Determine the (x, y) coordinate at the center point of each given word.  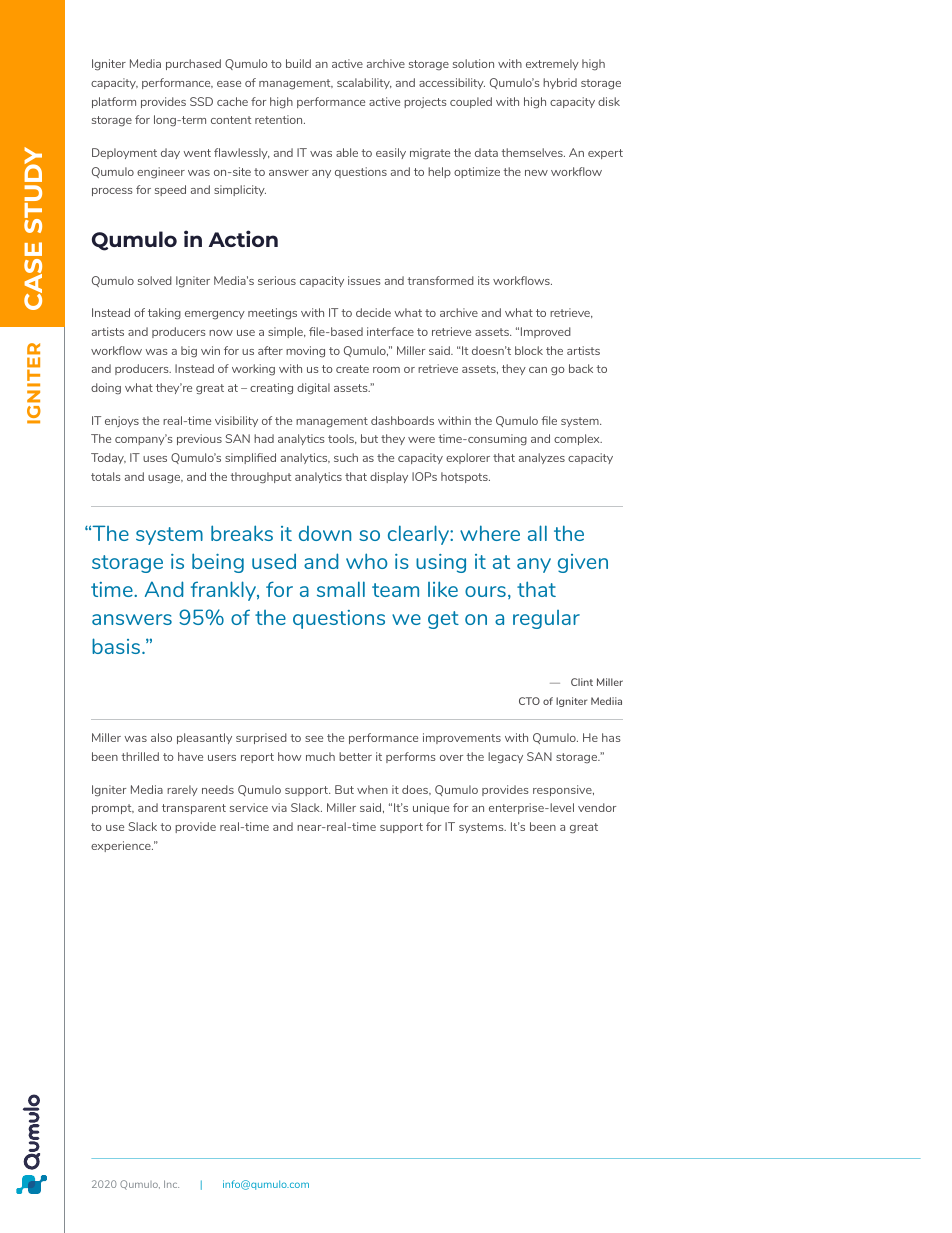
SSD (201, 101)
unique (431, 808)
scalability (364, 83)
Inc (171, 1184)
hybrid (560, 83)
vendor (597, 807)
